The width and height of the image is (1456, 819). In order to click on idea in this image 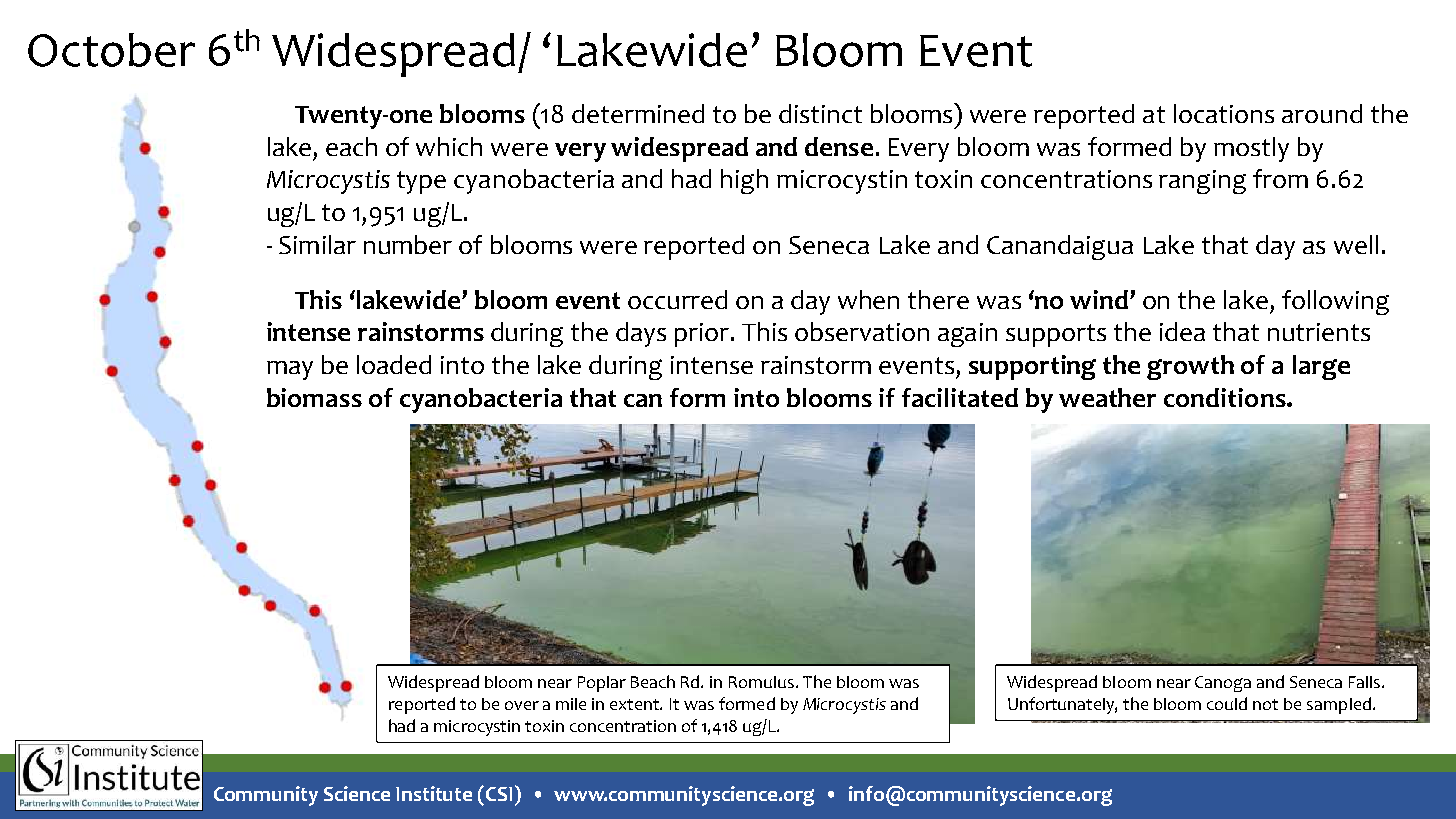, I will do `click(1182, 331)`.
